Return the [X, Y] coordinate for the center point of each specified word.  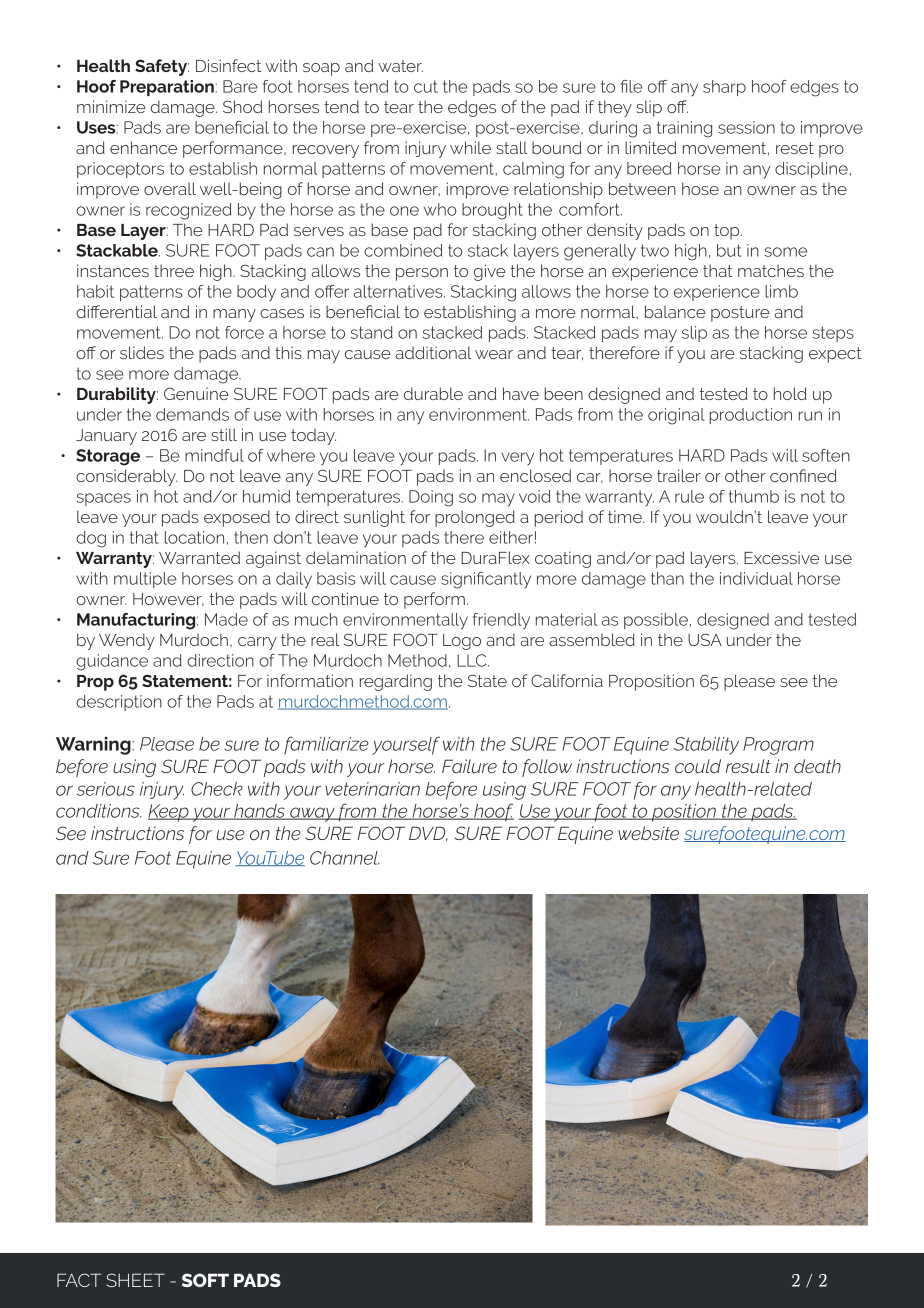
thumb [754, 496]
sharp [724, 88]
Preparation [167, 88]
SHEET [136, 1280]
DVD [428, 834]
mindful [214, 455]
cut [426, 86]
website [648, 833]
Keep [169, 813]
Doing [431, 498]
